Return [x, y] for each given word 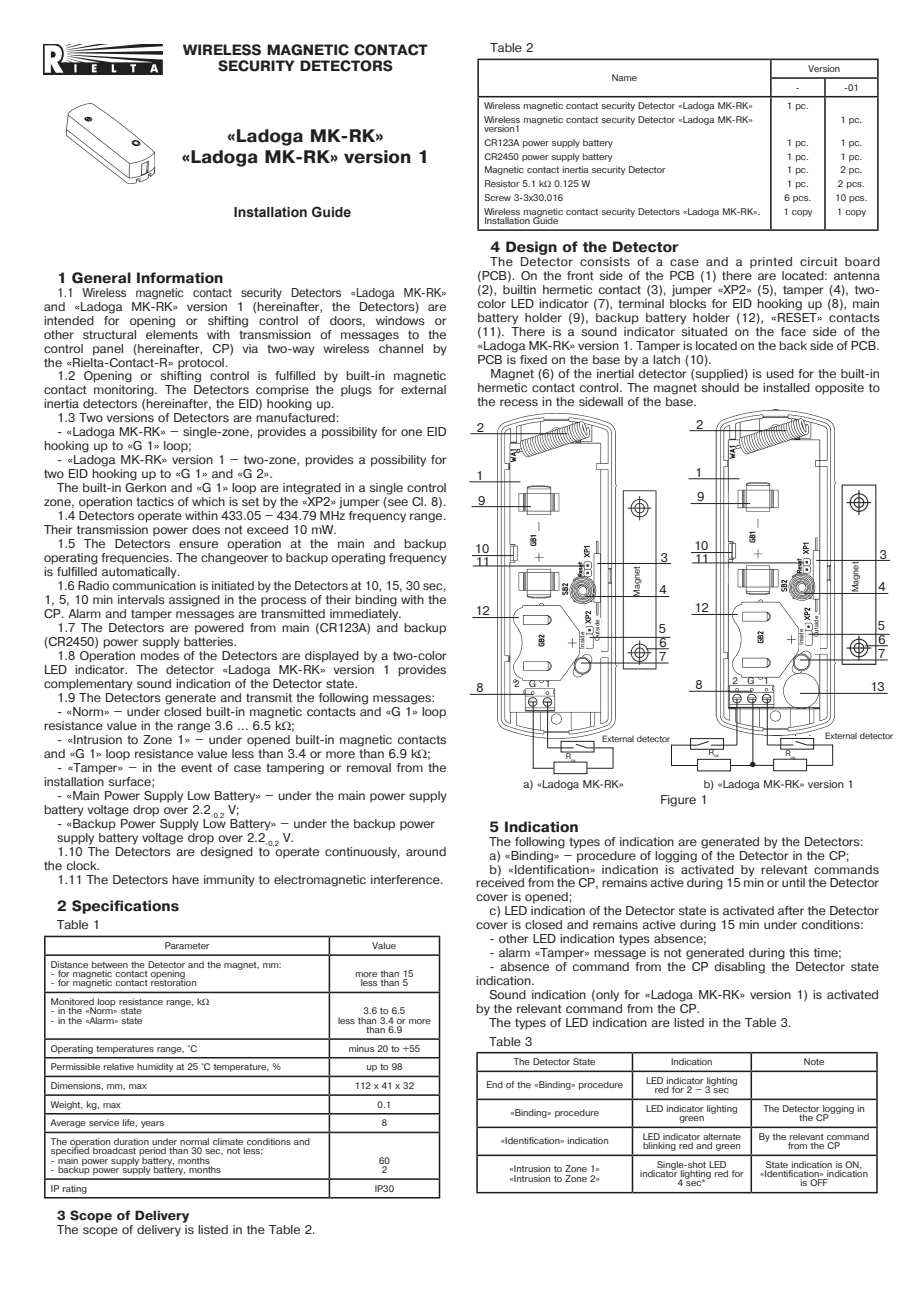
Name [624, 77]
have [185, 879]
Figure [678, 801]
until [793, 882]
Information [180, 278]
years [152, 1124]
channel [401, 347]
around [426, 851]
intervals [141, 599]
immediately [365, 615]
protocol [201, 364]
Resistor [502, 183]
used [780, 373]
